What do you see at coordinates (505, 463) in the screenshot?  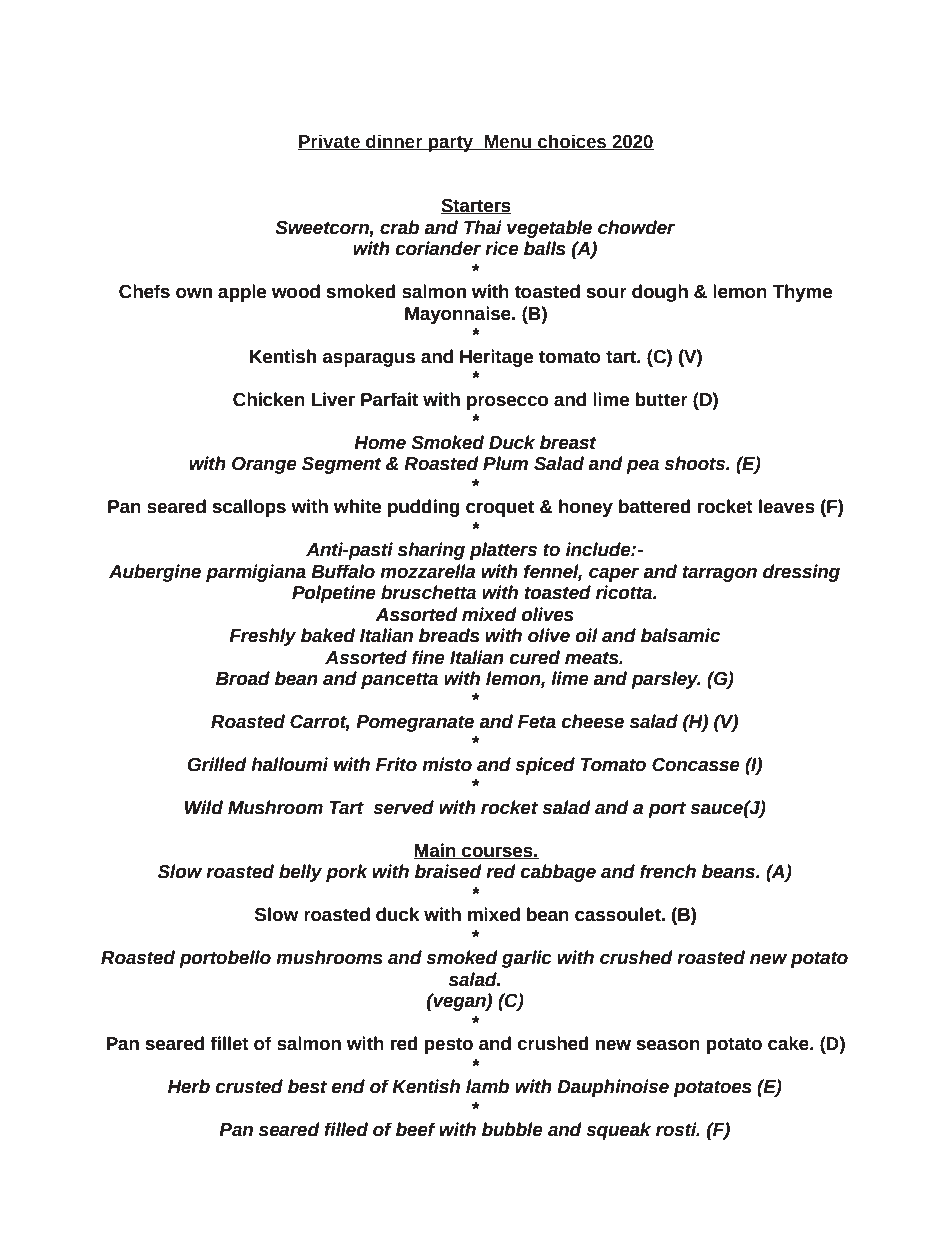 I see `Plum` at bounding box center [505, 463].
